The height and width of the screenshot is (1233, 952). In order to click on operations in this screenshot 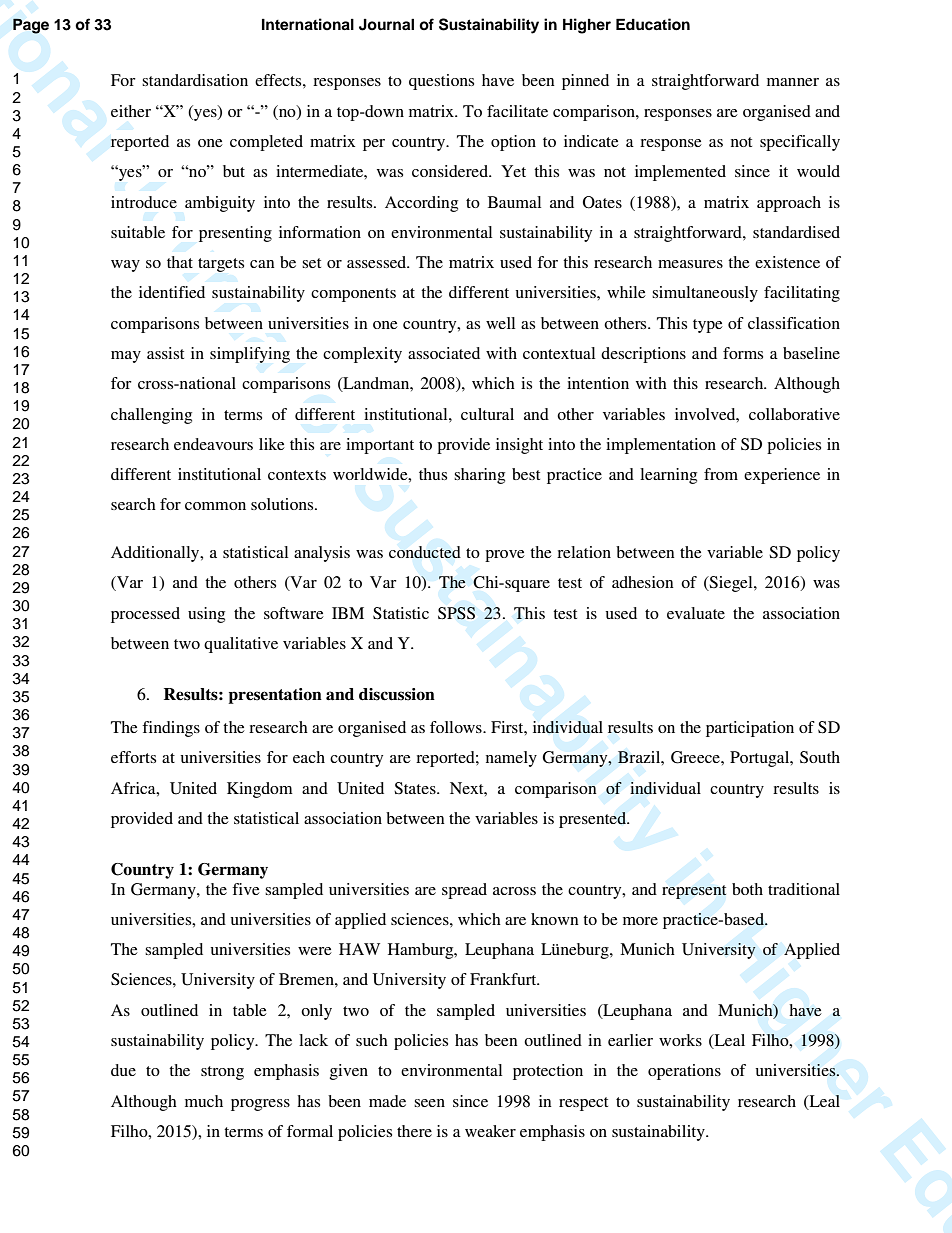, I will do `click(684, 1072)`.
